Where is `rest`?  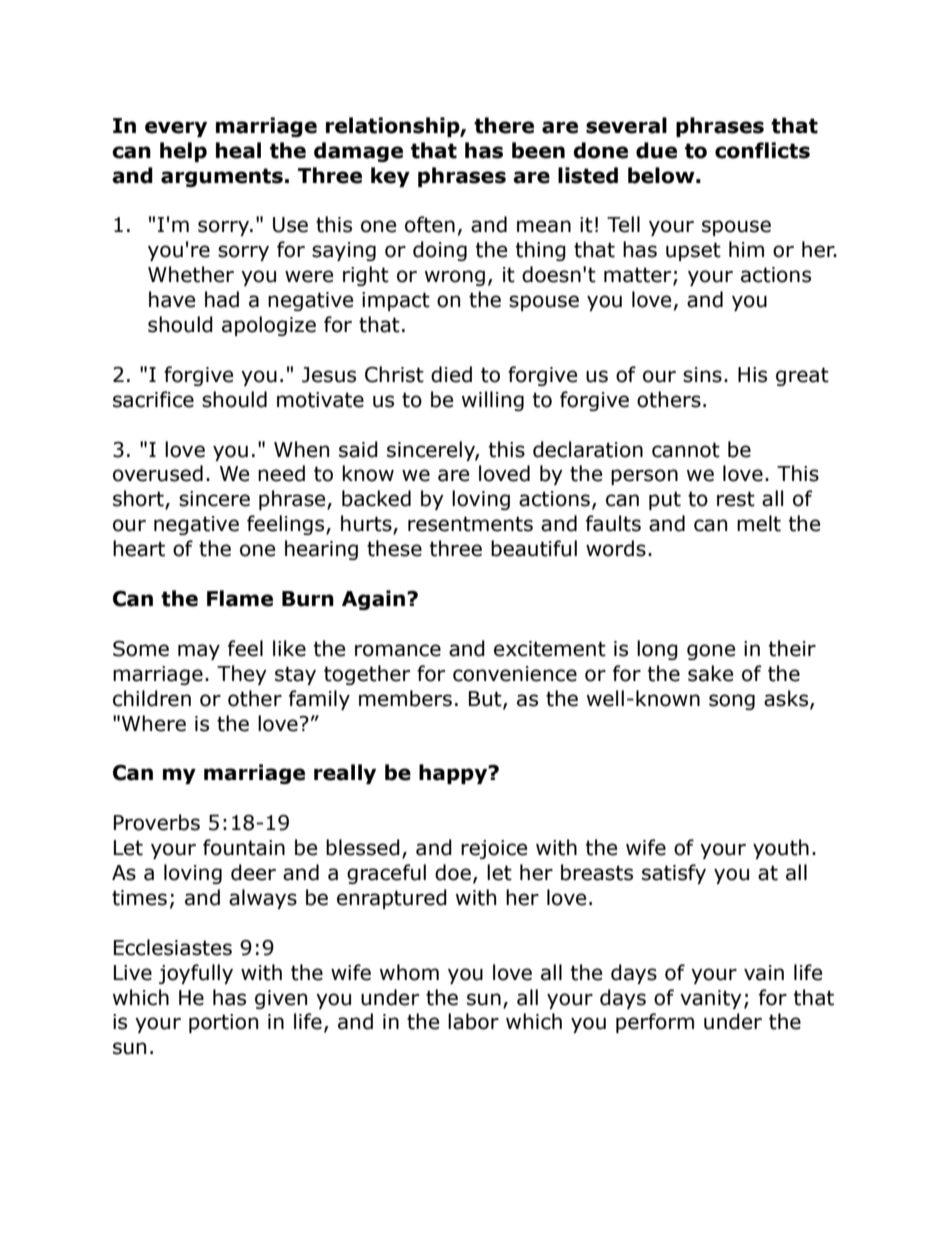
rest is located at coordinates (736, 499).
